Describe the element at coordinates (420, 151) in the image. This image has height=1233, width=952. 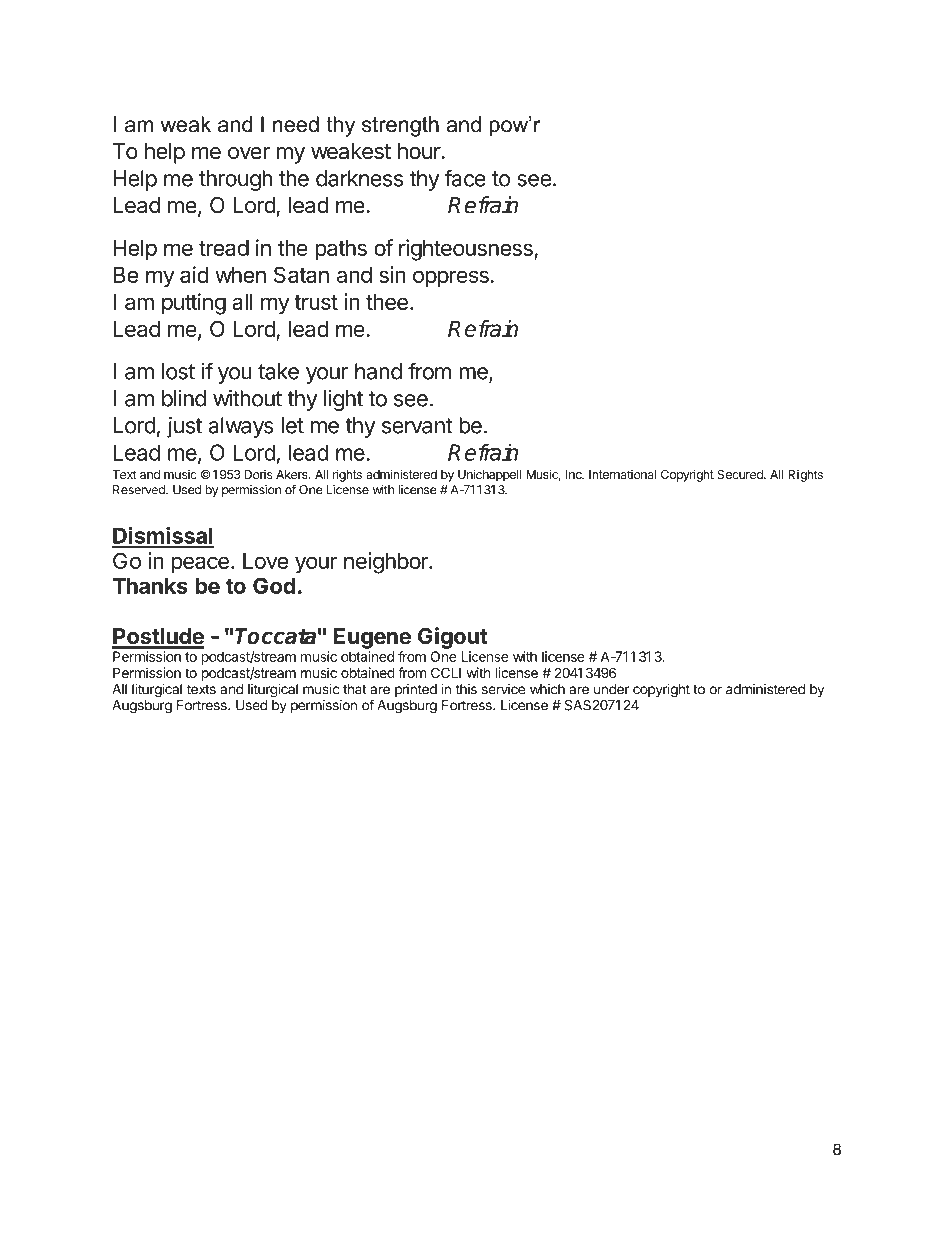
I see `hour` at that location.
